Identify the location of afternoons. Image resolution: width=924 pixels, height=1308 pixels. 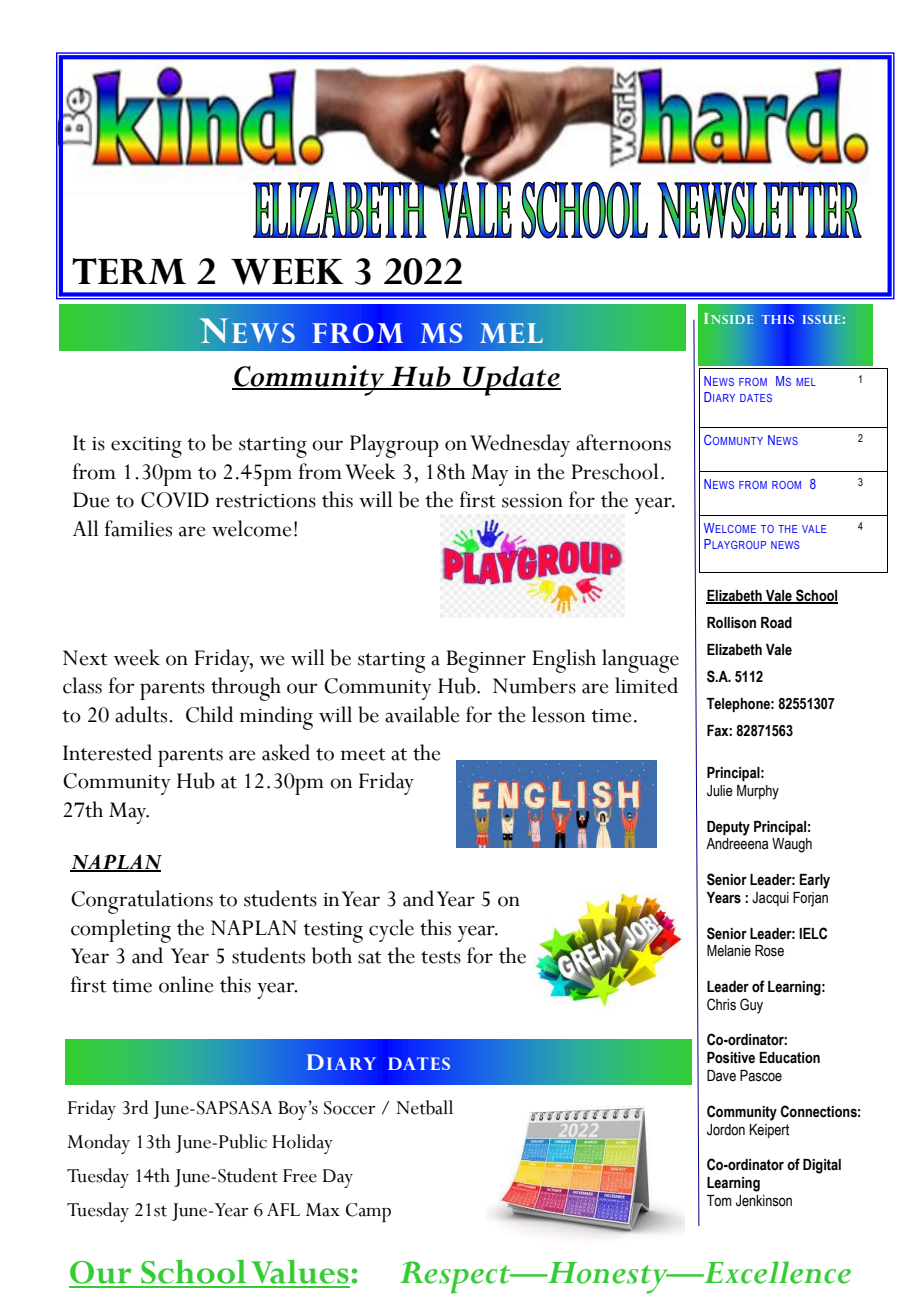
(623, 442).
